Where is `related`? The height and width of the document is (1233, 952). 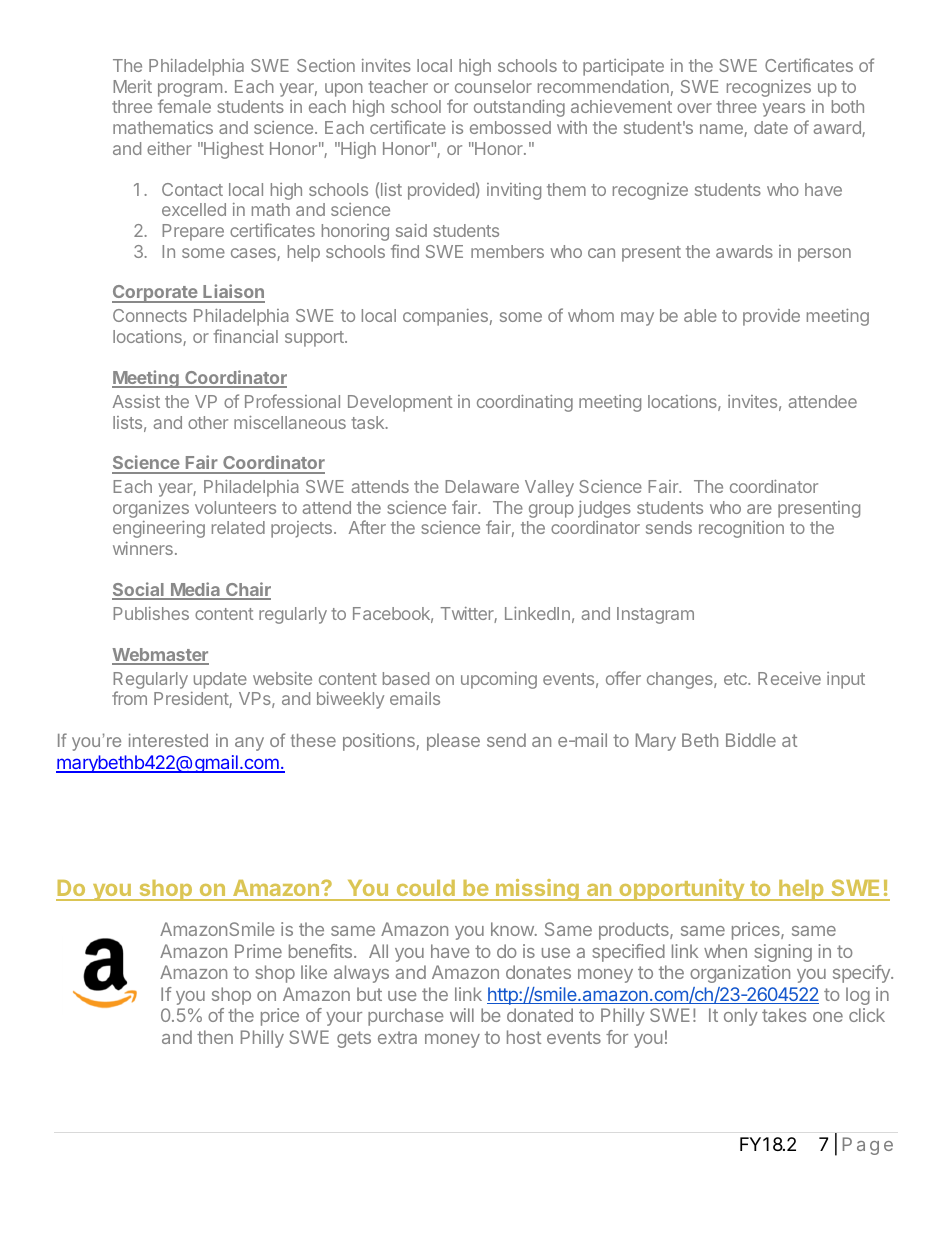
related is located at coordinates (238, 527).
